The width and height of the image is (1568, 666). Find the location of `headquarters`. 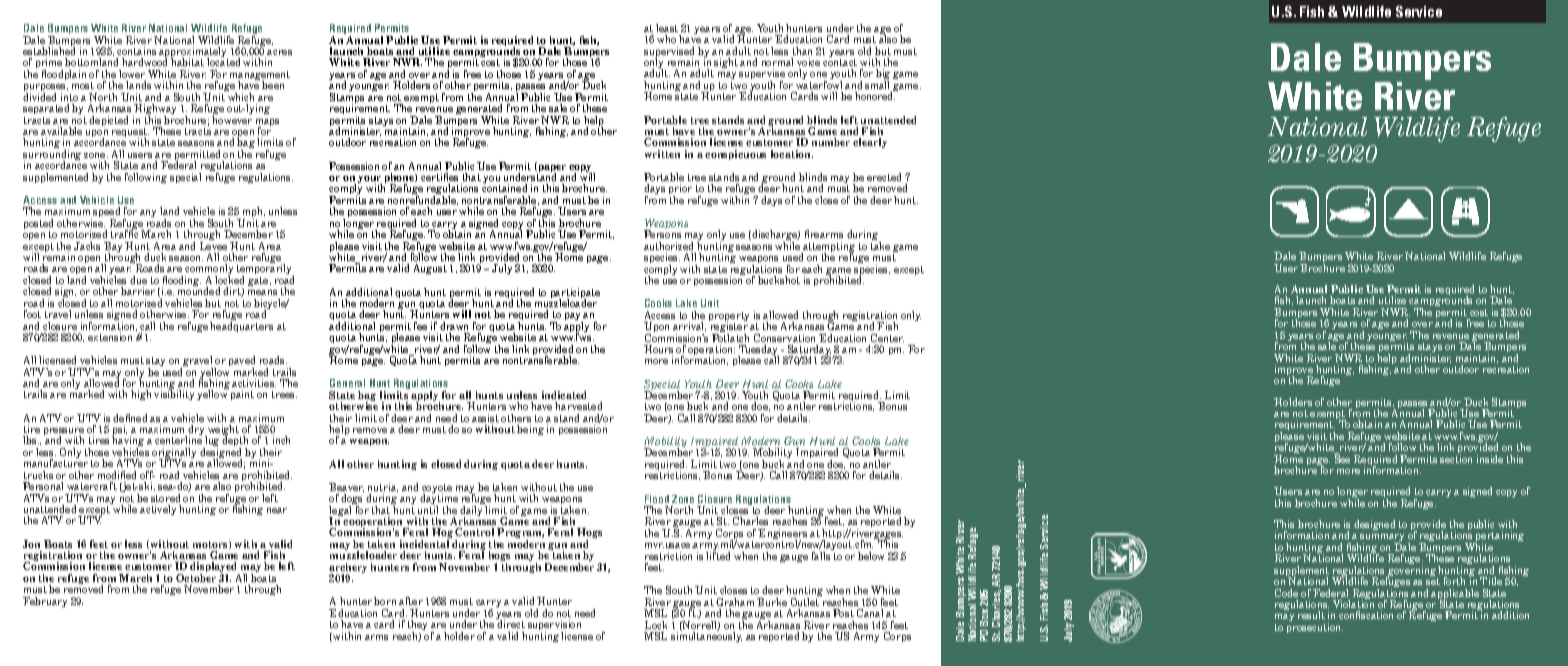

headquarters is located at coordinates (241, 327).
